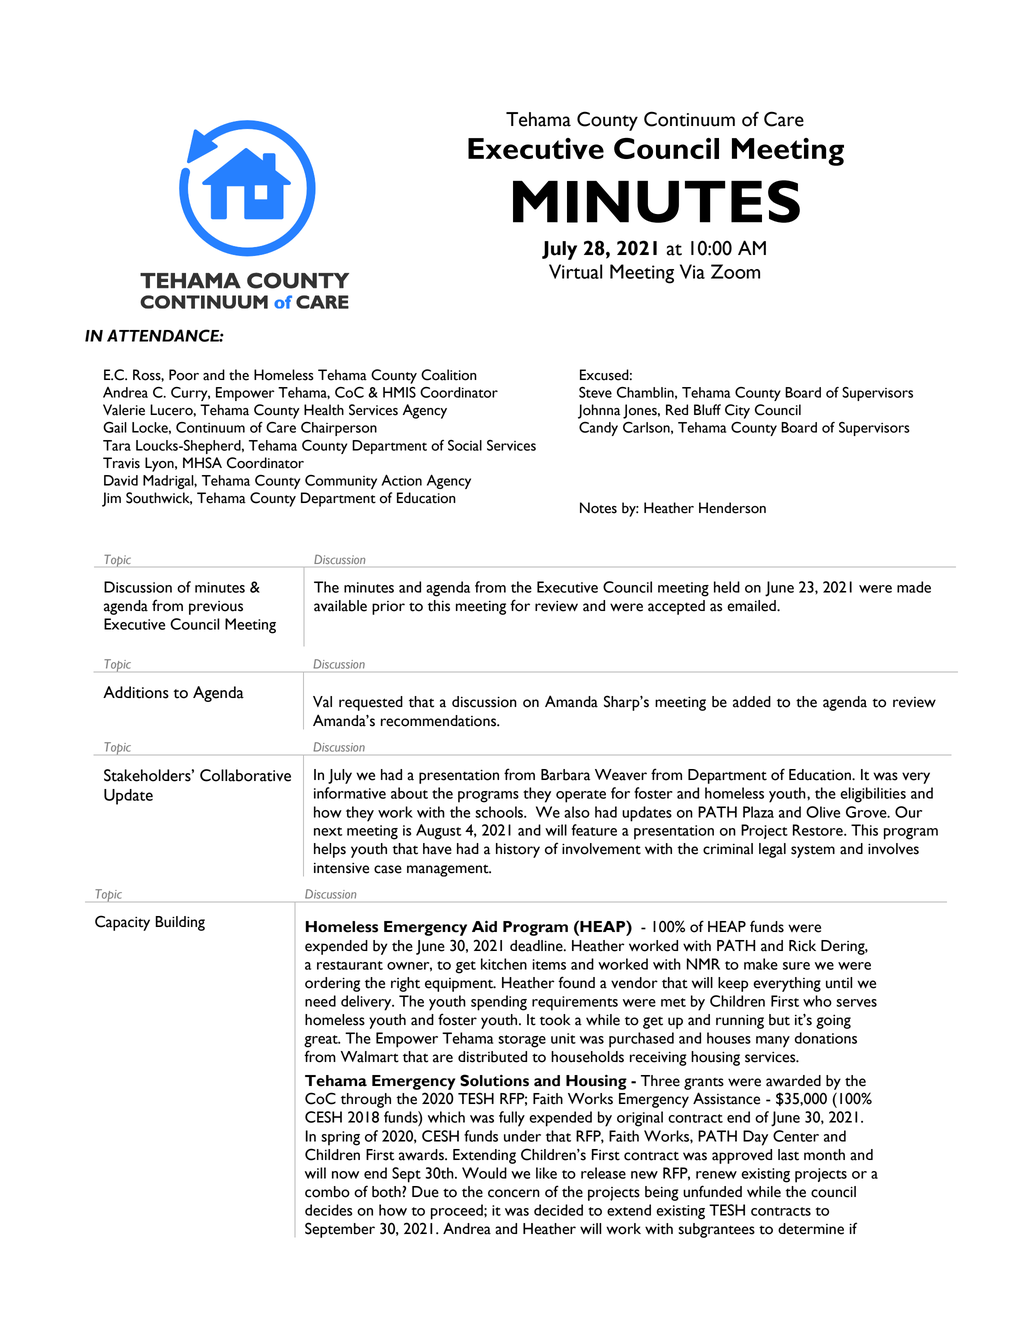 The width and height of the document is (1030, 1333). Describe the element at coordinates (184, 375) in the document. I see `Poor` at that location.
